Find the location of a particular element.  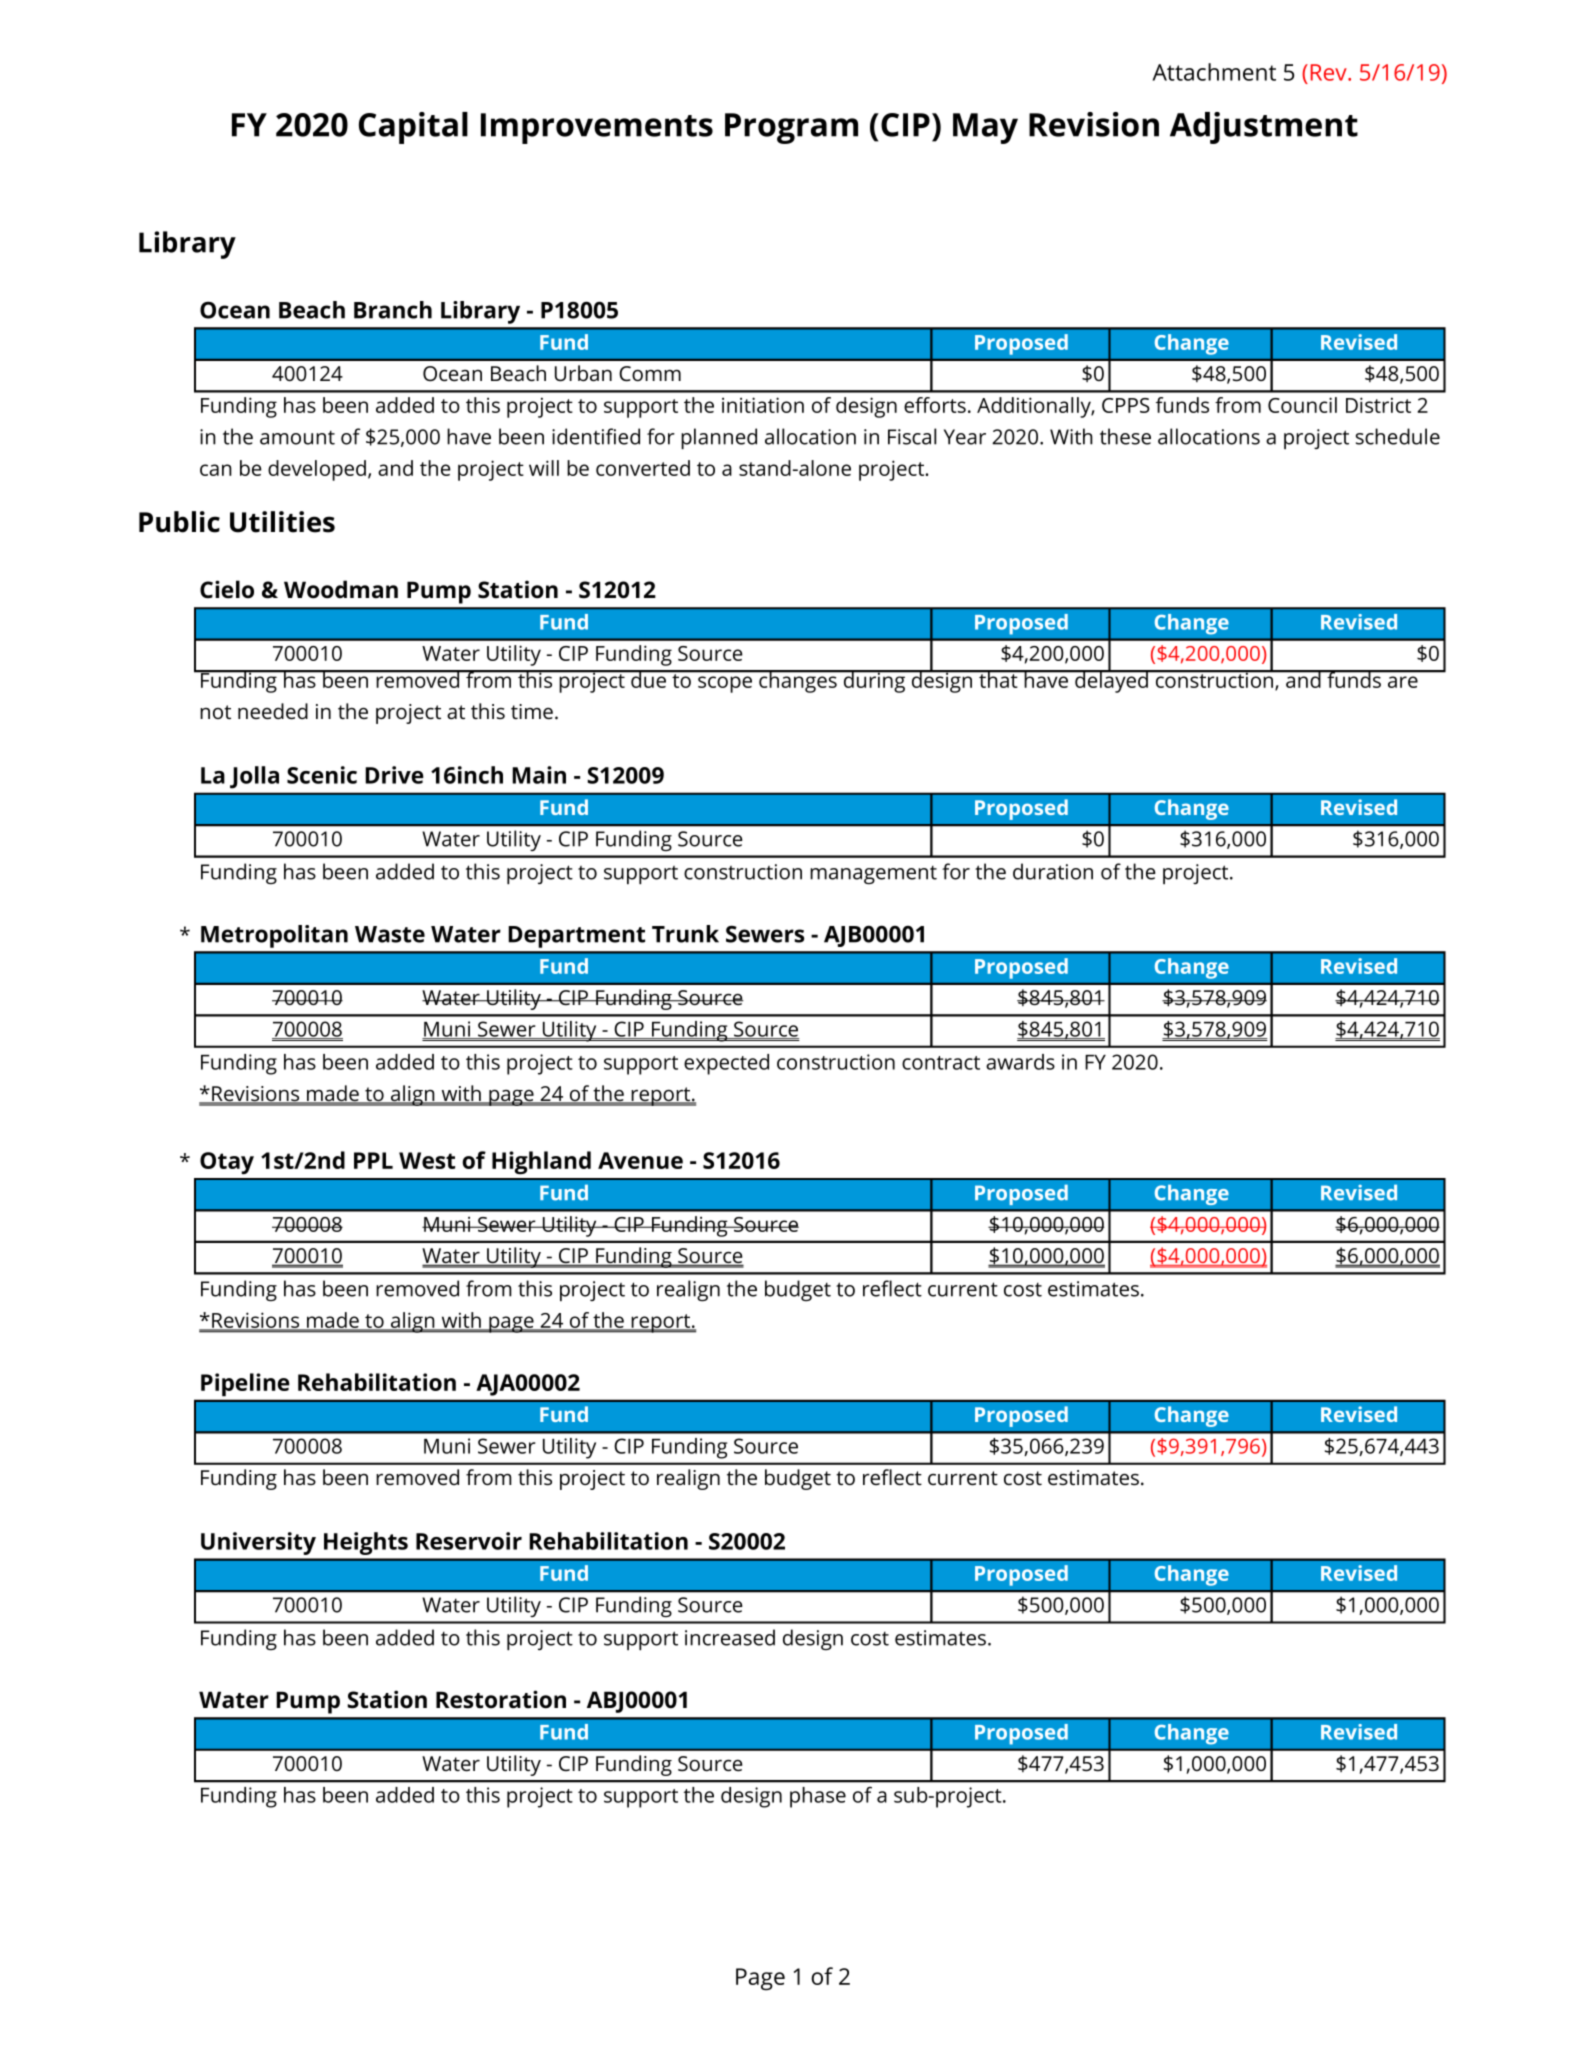

awards is located at coordinates (1020, 1062).
